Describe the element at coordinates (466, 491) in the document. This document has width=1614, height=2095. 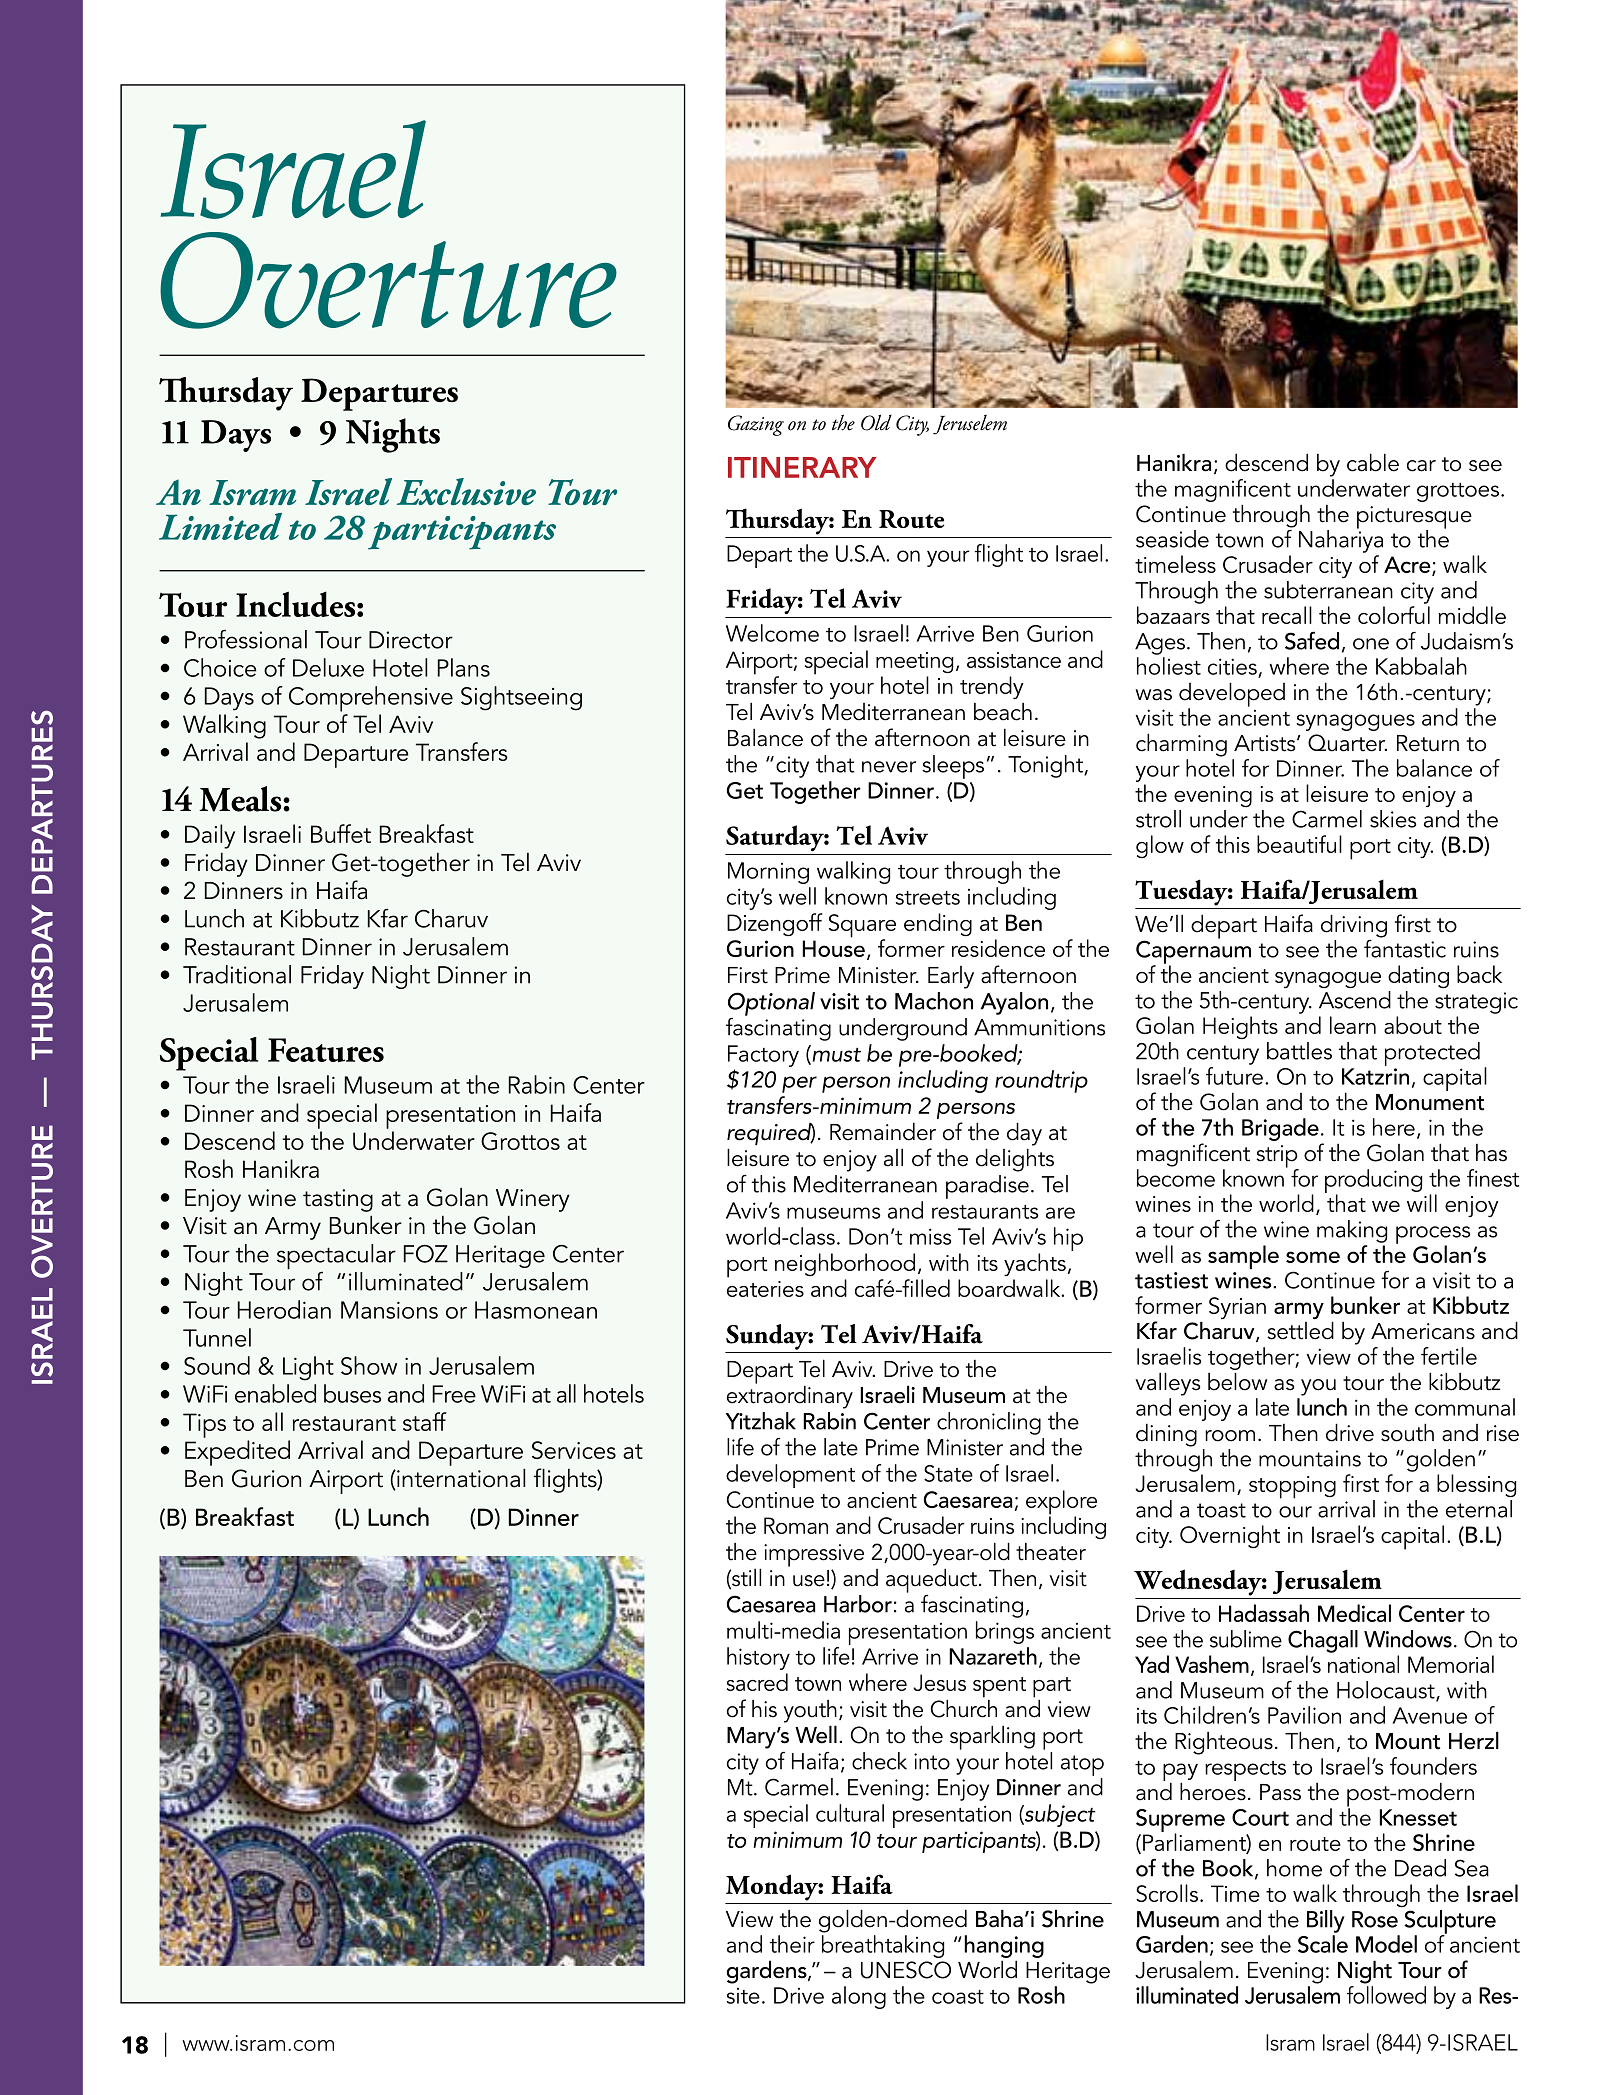
I see `Exclusive` at that location.
